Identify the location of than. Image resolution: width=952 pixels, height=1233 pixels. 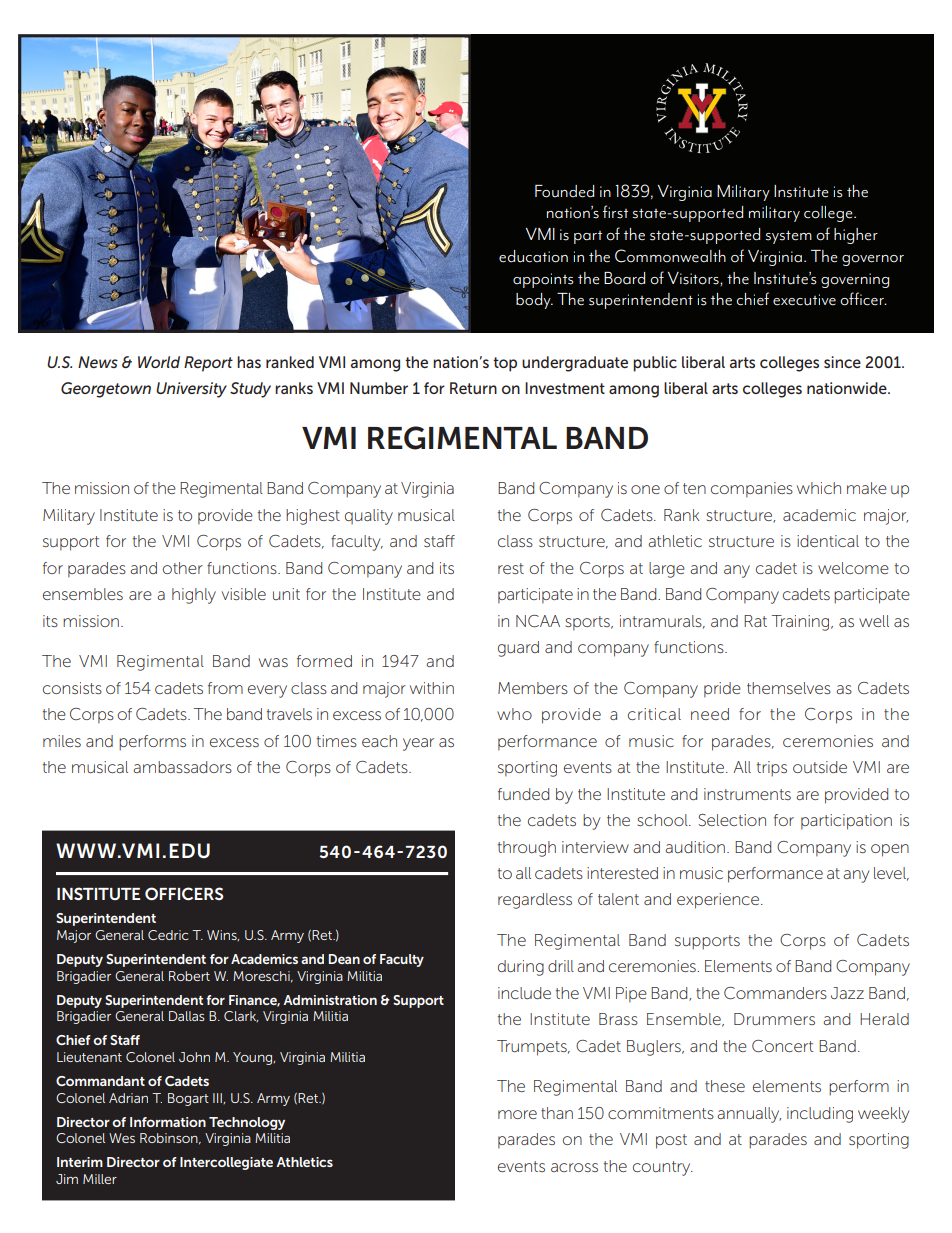
(557, 1113).
